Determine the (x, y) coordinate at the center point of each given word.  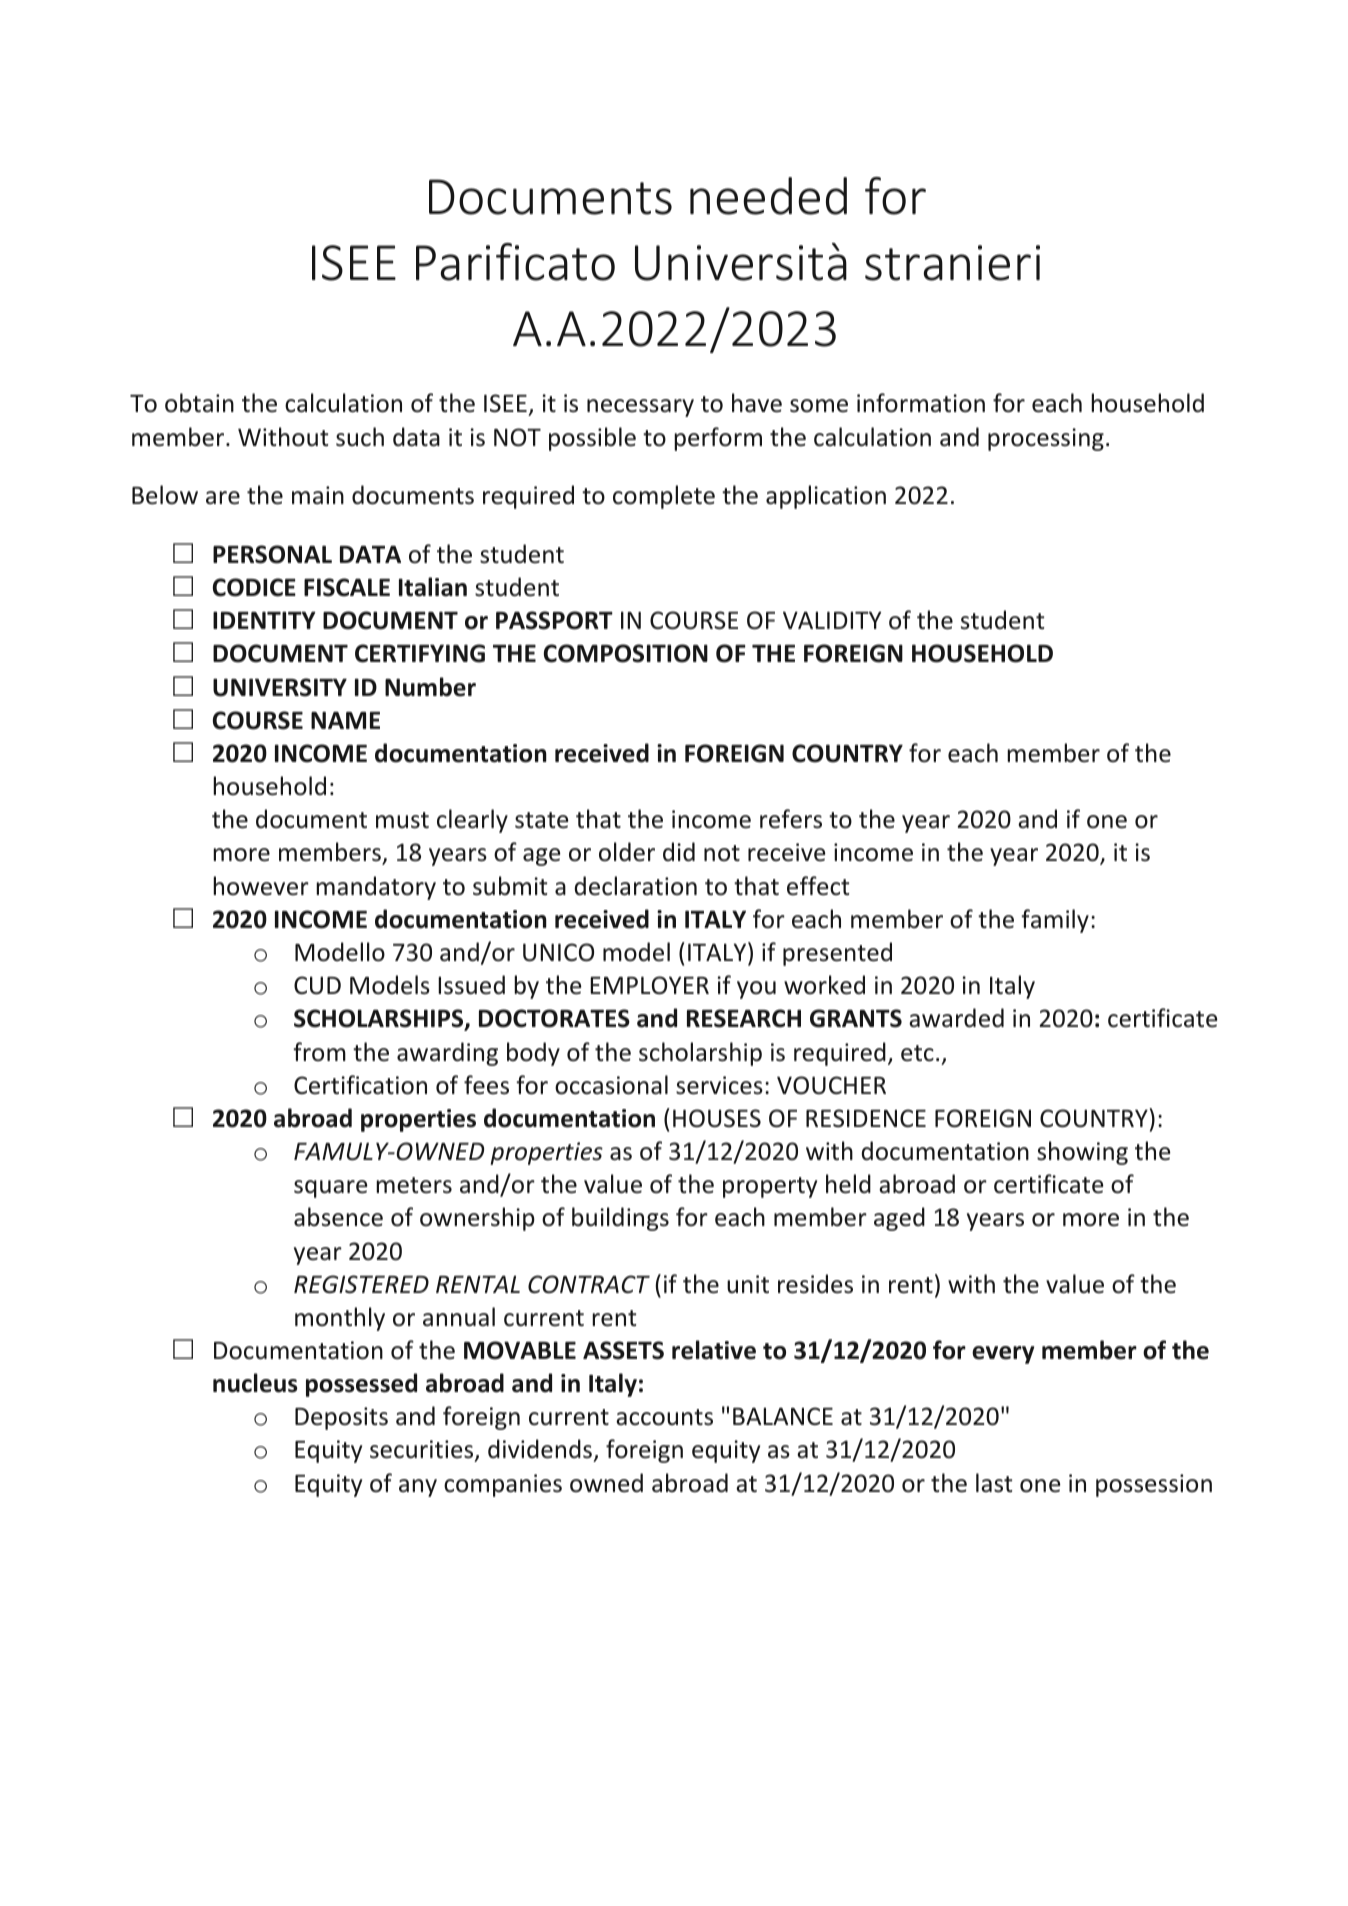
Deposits (341, 1418)
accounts (664, 1417)
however (261, 886)
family (1055, 921)
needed (768, 196)
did (679, 852)
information (921, 403)
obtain (199, 403)
